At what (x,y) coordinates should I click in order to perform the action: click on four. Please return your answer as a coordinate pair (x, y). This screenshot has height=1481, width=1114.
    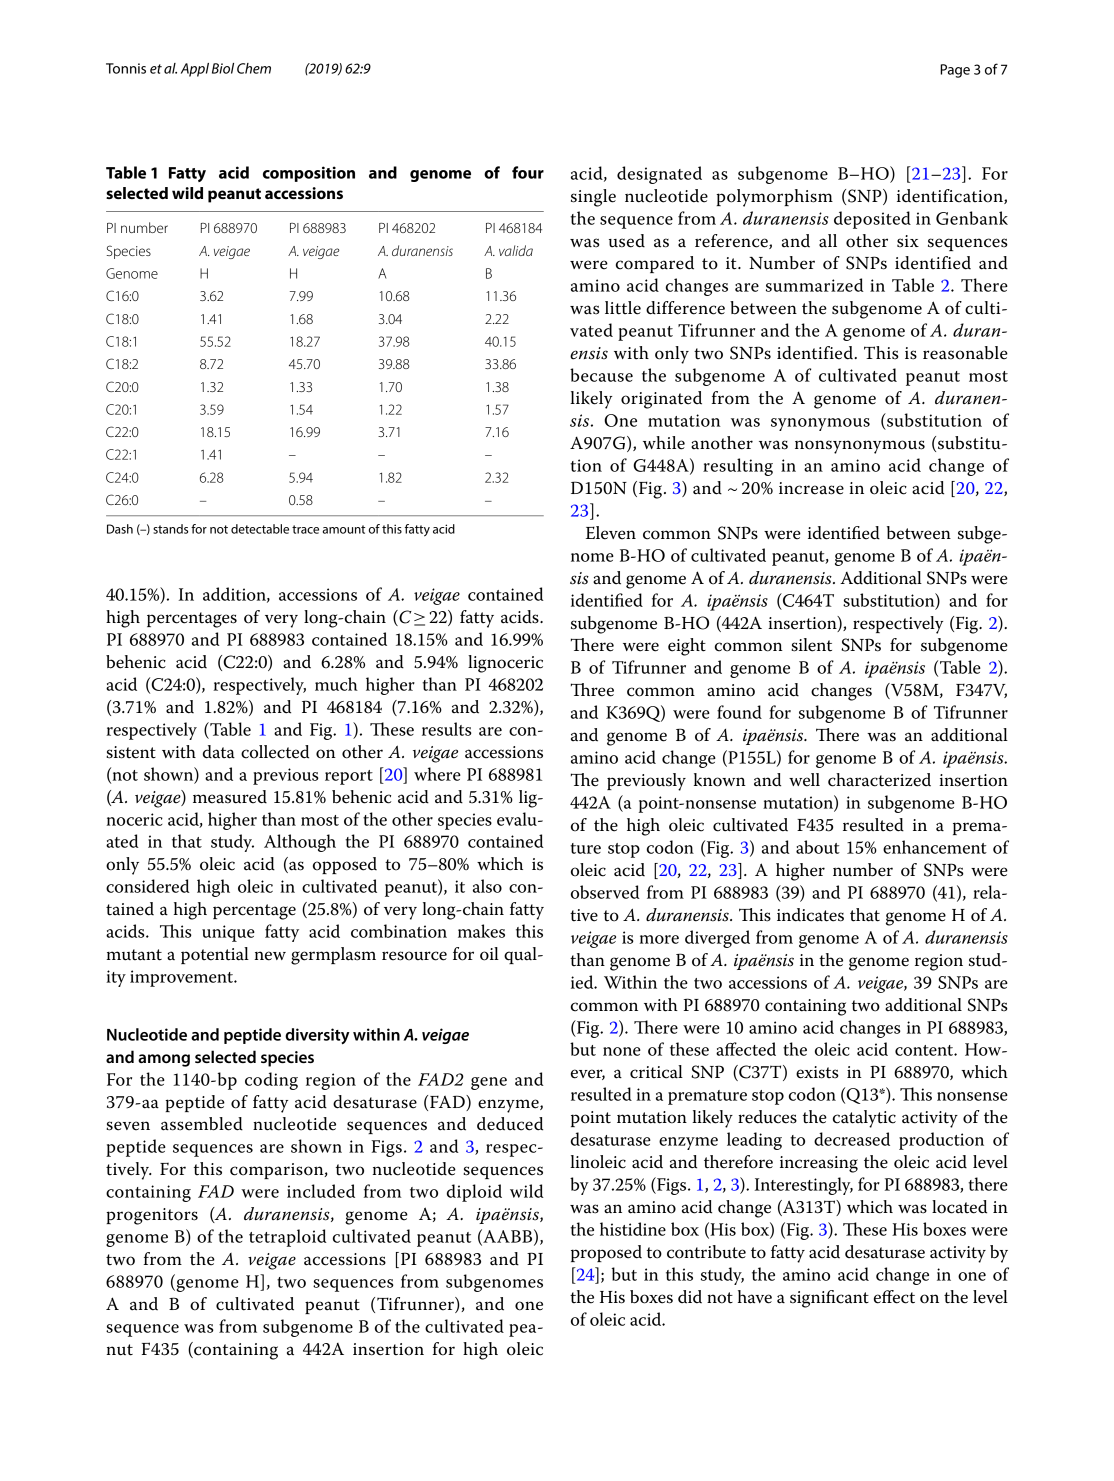
    Looking at the image, I should click on (528, 172).
